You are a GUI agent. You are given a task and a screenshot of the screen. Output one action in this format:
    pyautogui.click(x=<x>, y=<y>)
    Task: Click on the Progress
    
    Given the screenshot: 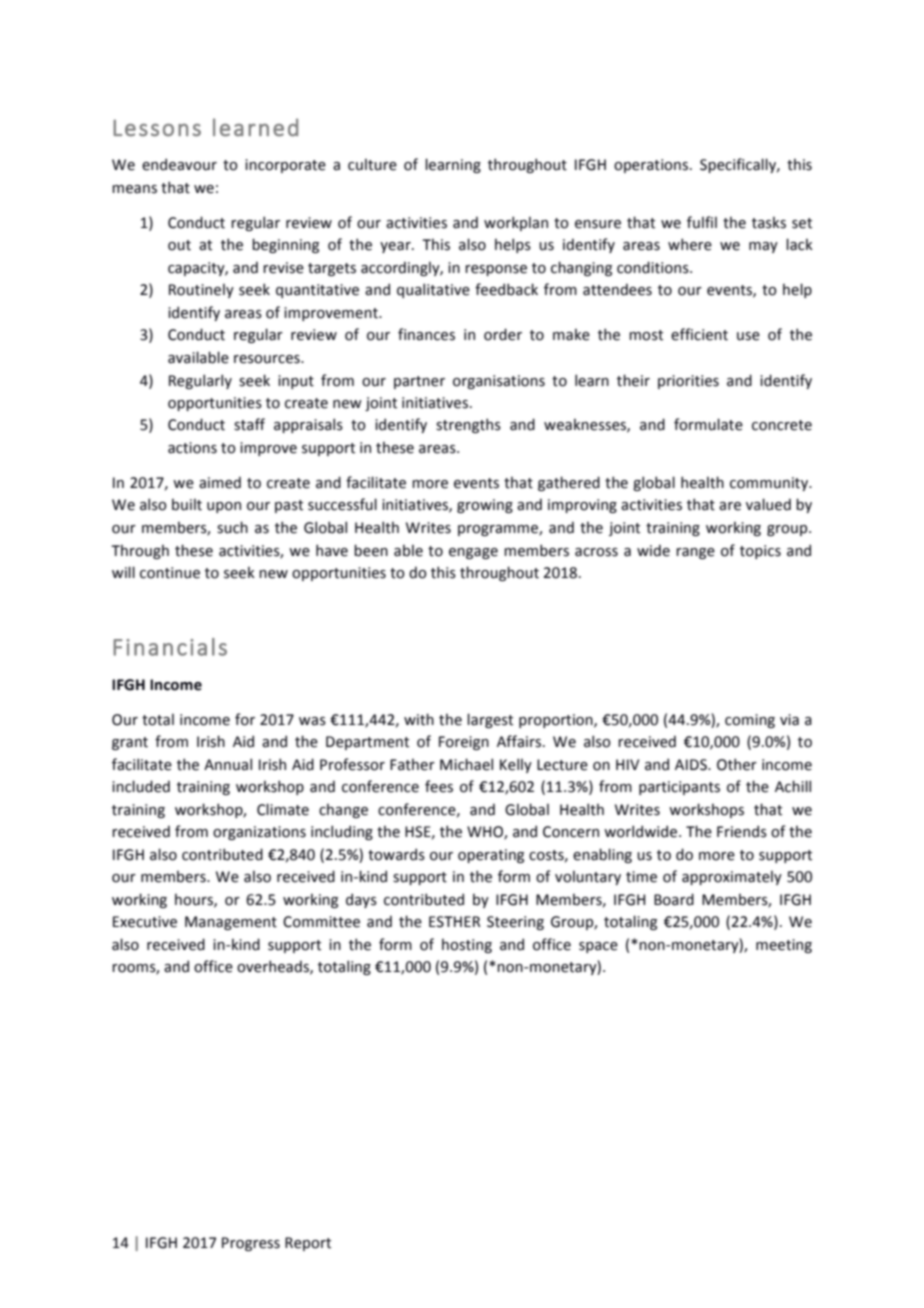 What is the action you would take?
    pyautogui.click(x=251, y=1244)
